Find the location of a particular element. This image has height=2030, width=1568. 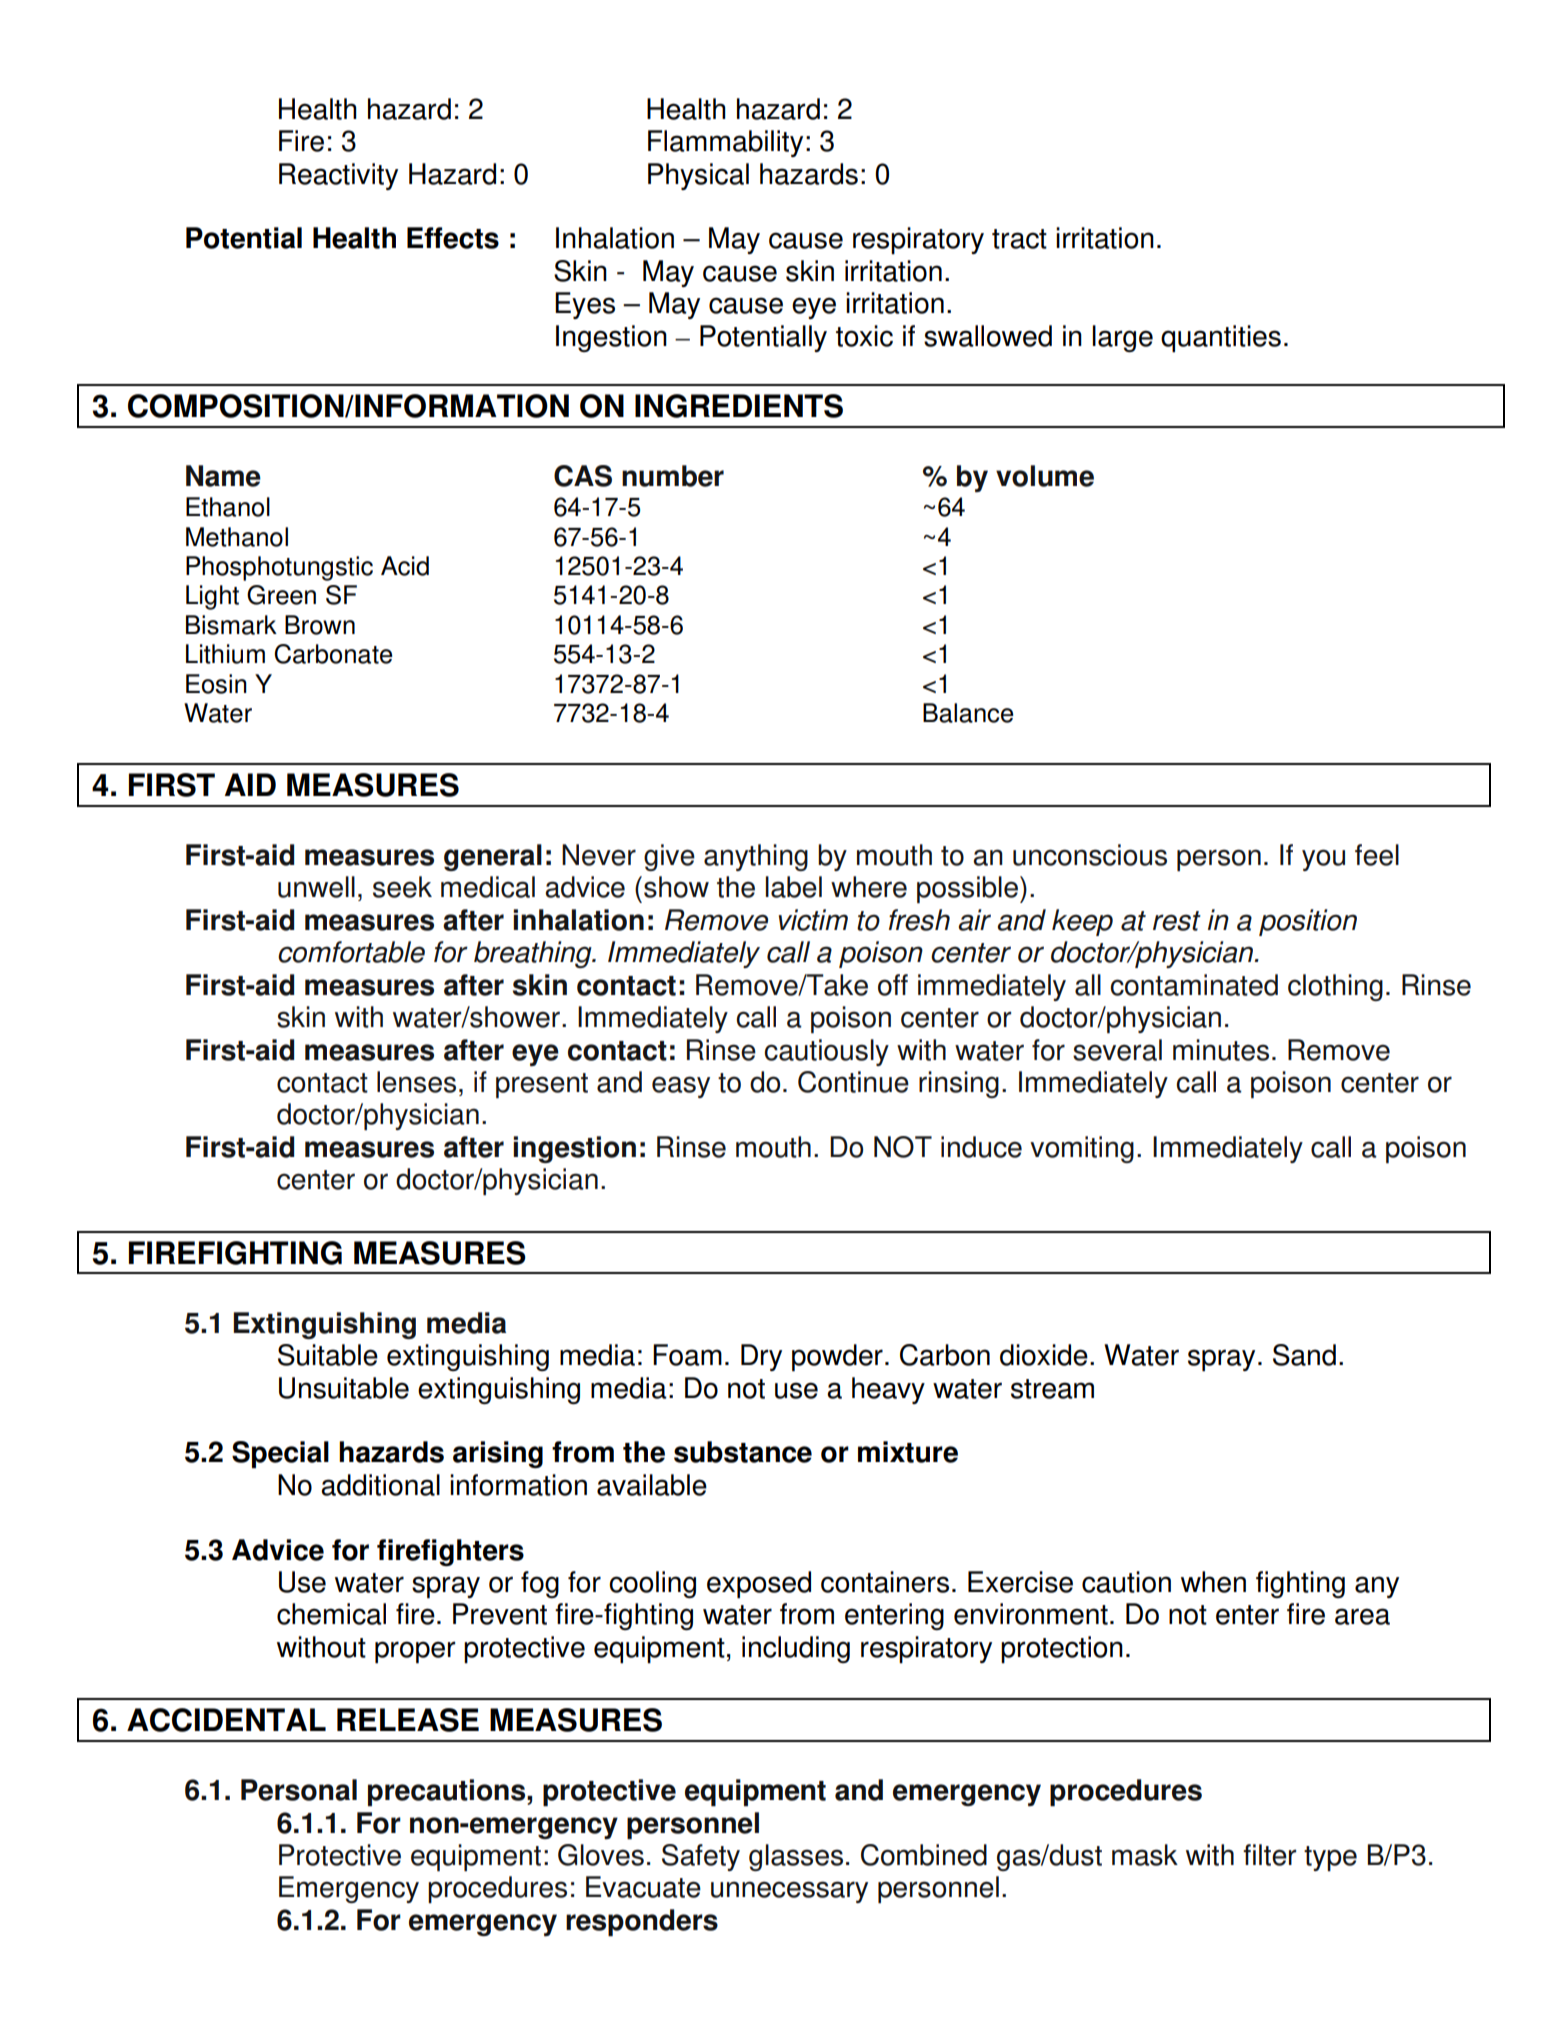

RELEASE is located at coordinates (408, 1720).
